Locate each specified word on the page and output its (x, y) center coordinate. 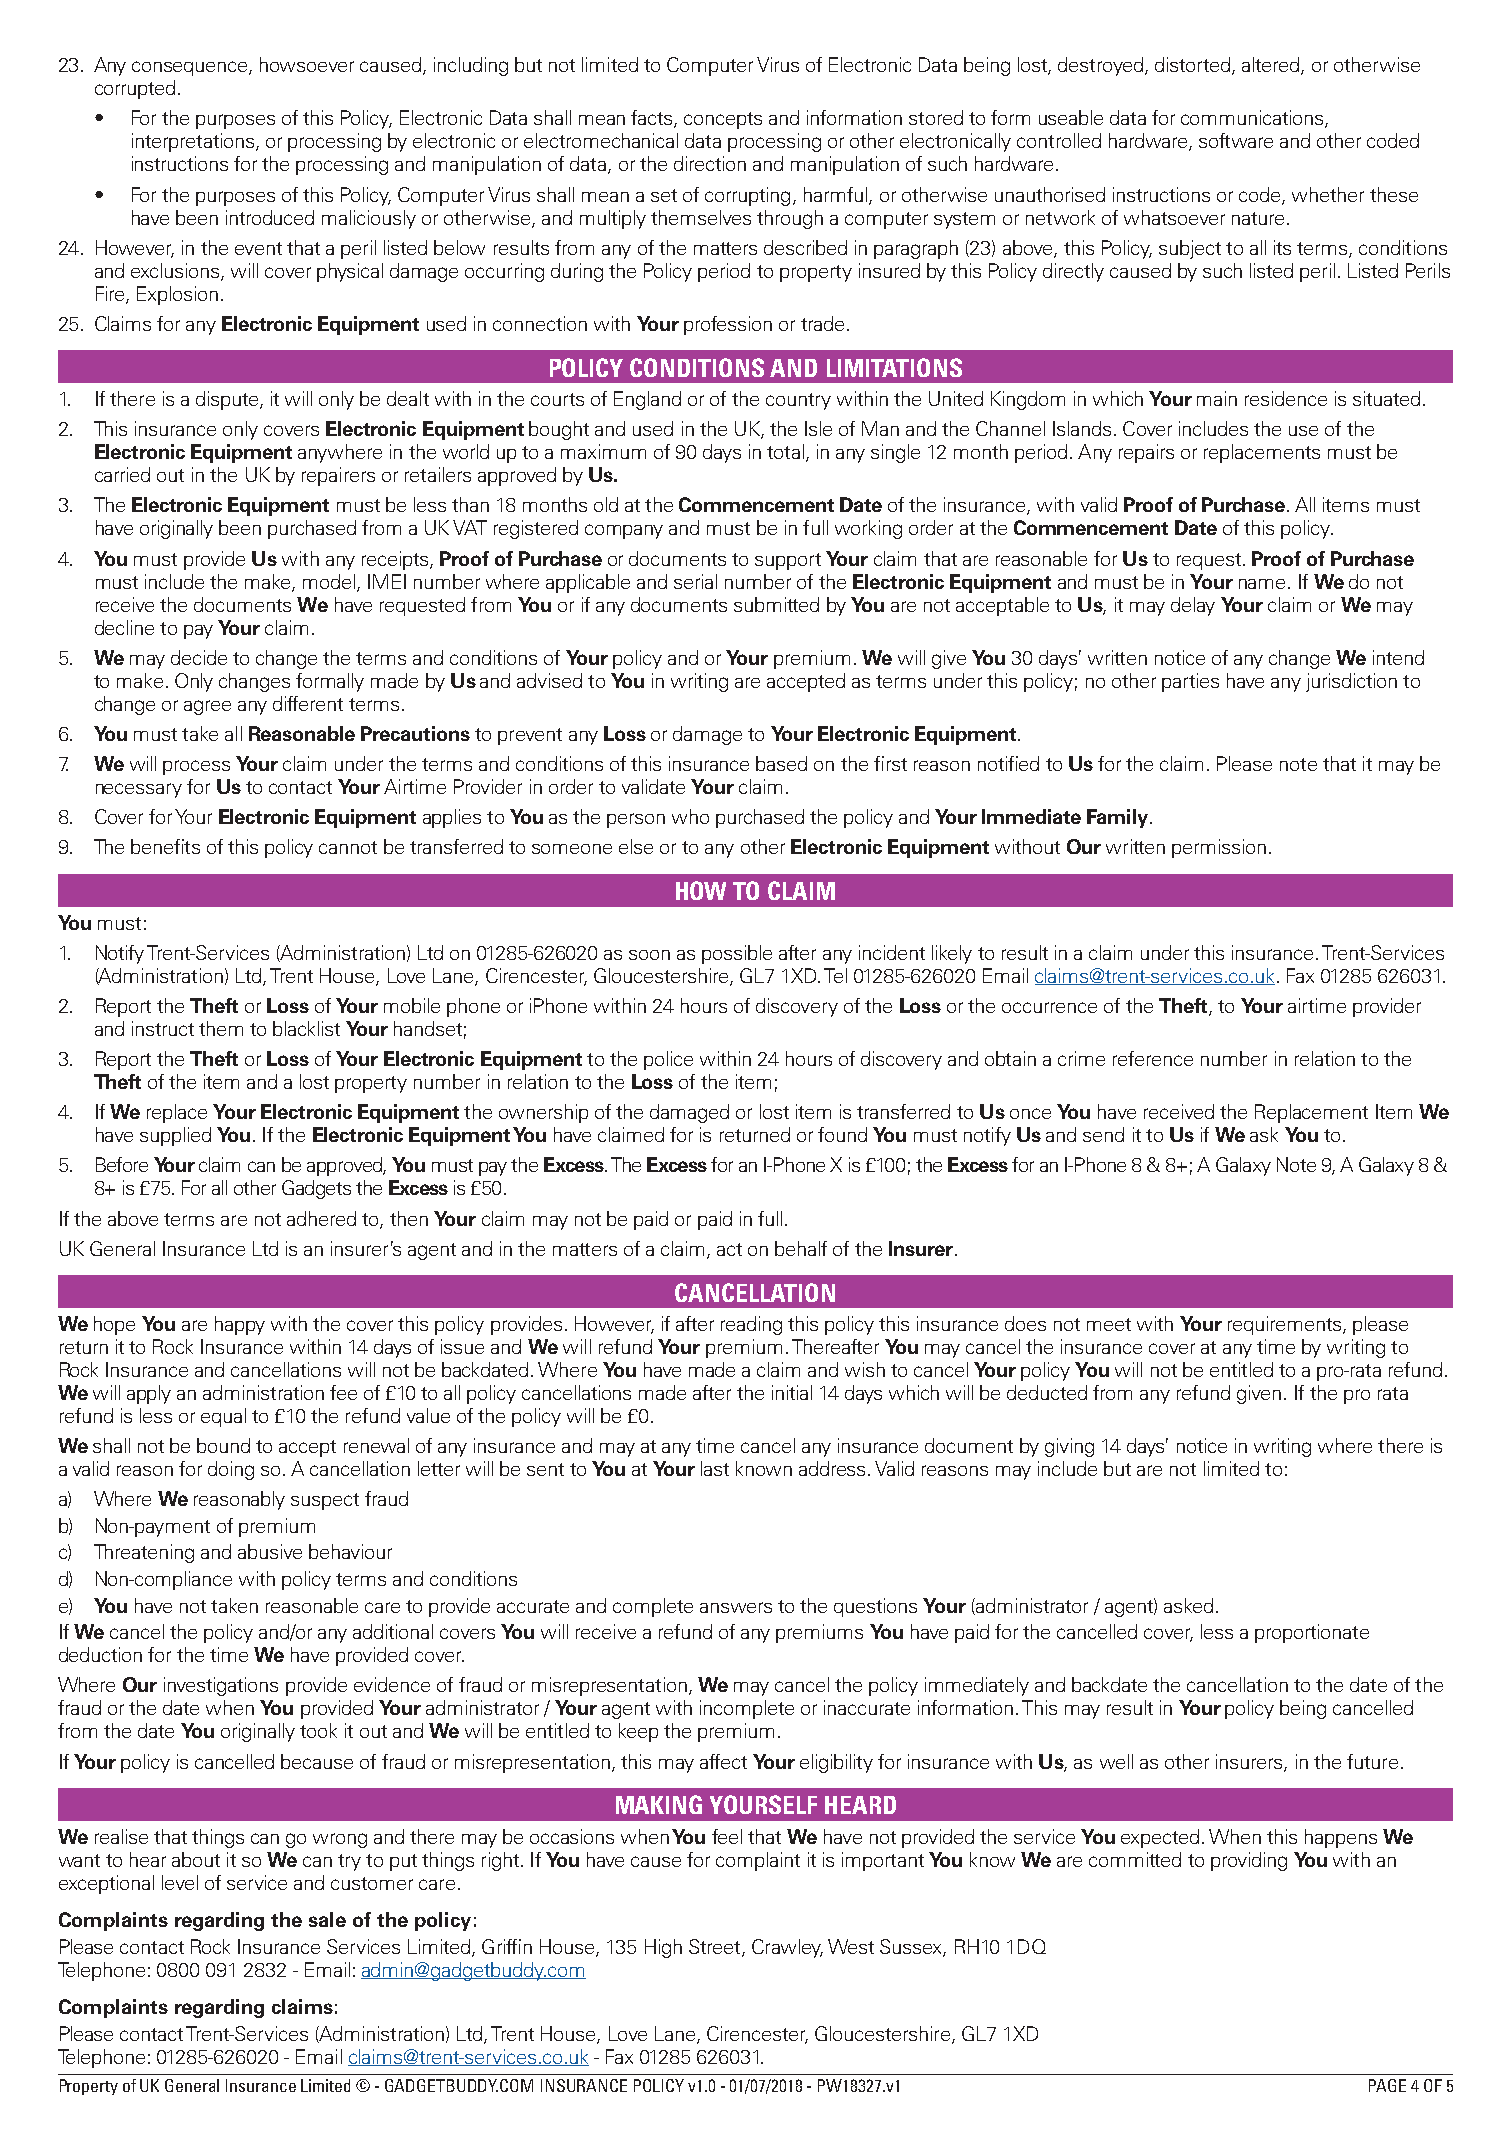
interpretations (193, 142)
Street (716, 1947)
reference (1153, 1058)
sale (327, 1919)
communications (1253, 119)
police (668, 1060)
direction (710, 163)
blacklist (306, 1028)
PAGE (1387, 2085)
